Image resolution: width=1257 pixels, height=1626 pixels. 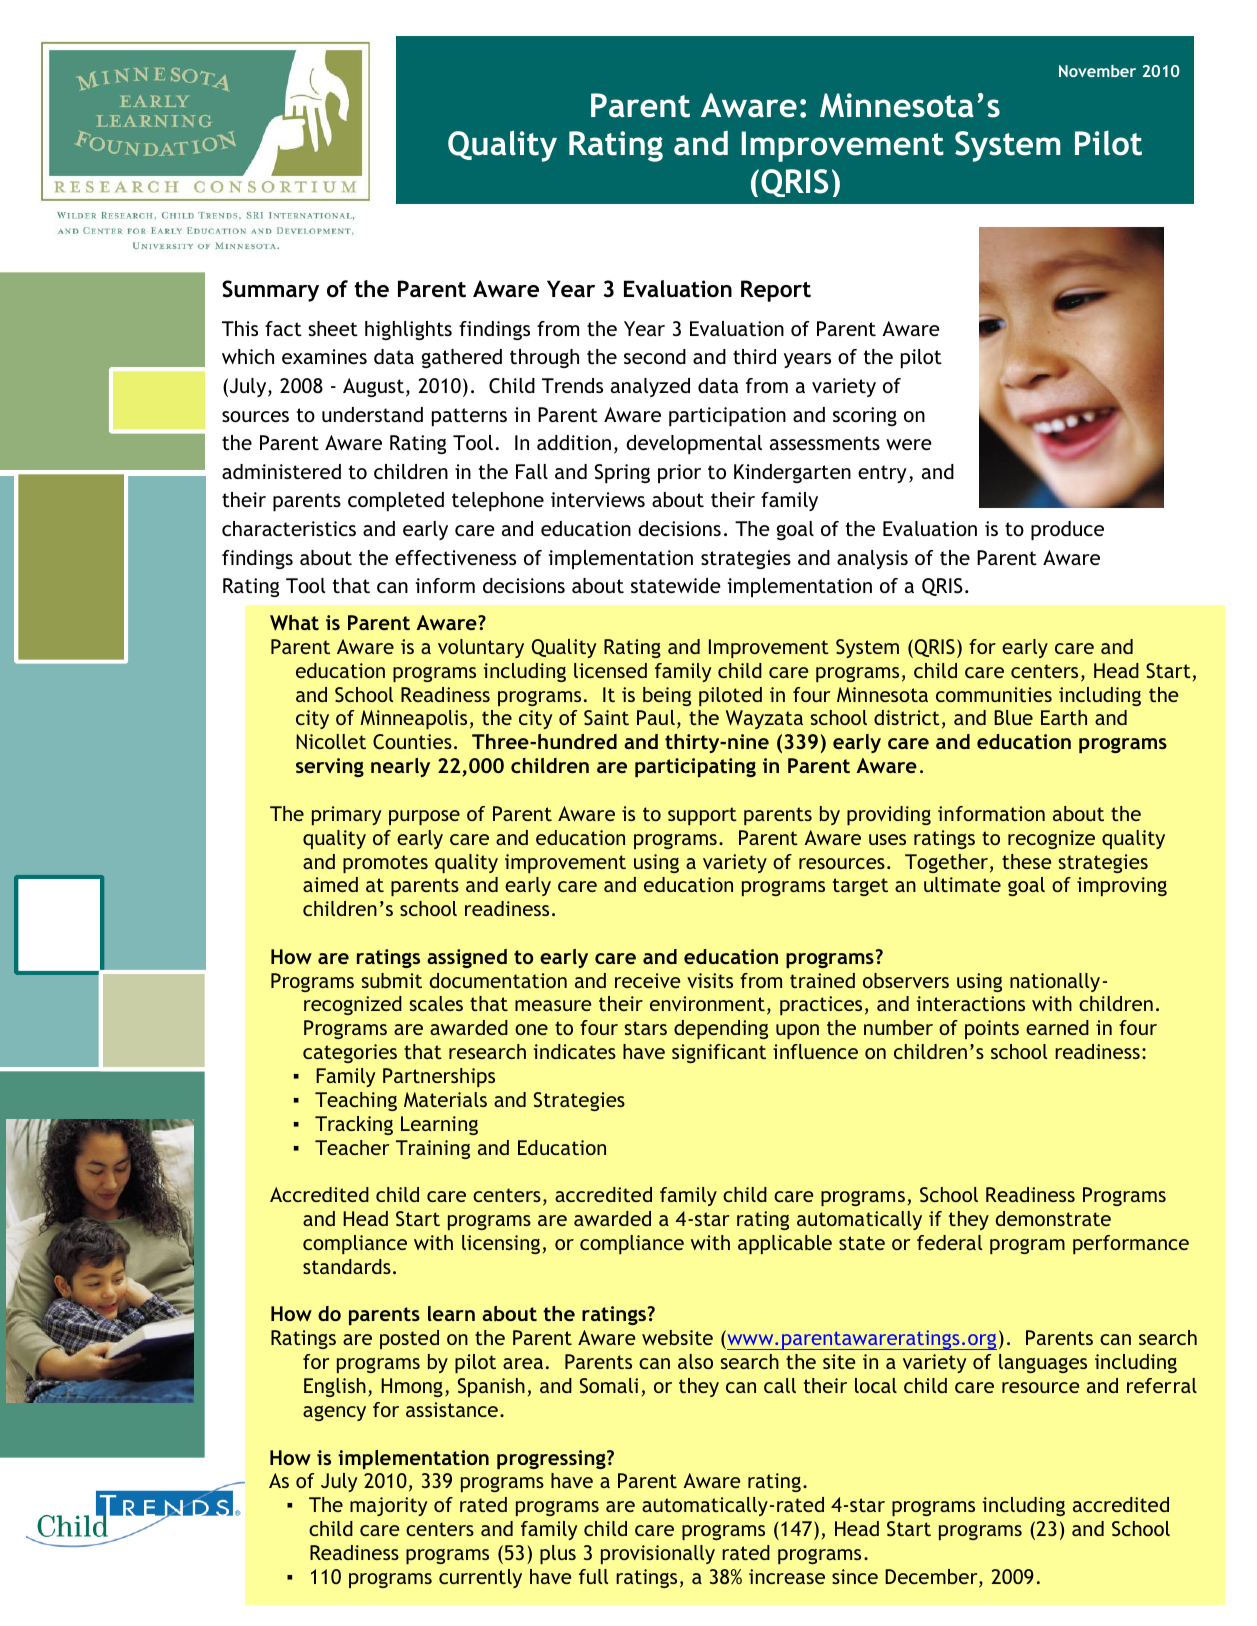 I want to click on these, so click(x=1027, y=861).
